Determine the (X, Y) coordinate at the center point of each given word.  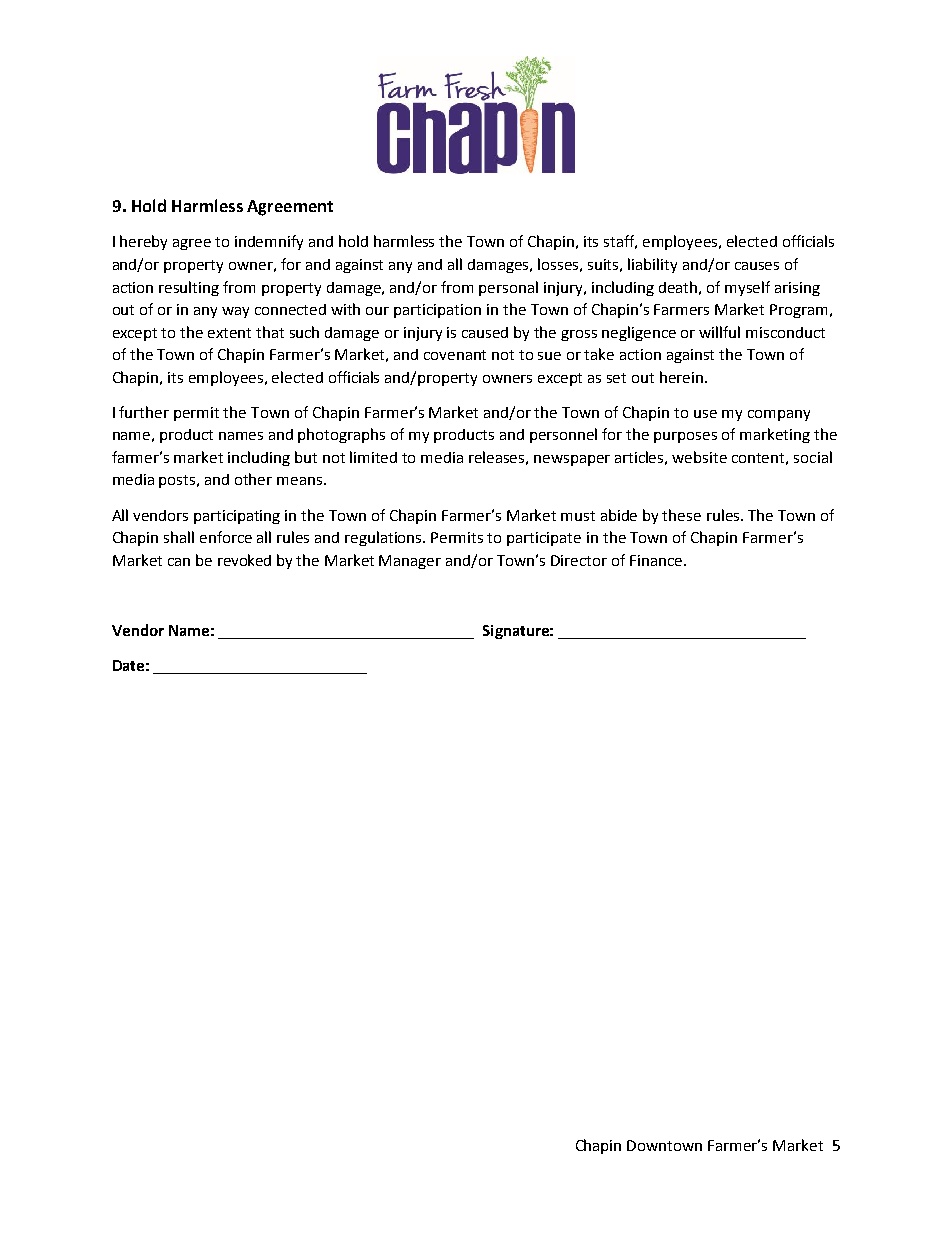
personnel (563, 435)
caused (485, 332)
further (144, 412)
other (253, 479)
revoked (244, 560)
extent (229, 333)
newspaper (572, 460)
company (779, 415)
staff (620, 242)
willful (719, 332)
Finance (657, 560)
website (699, 457)
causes (757, 266)
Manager (410, 562)
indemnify (269, 242)
